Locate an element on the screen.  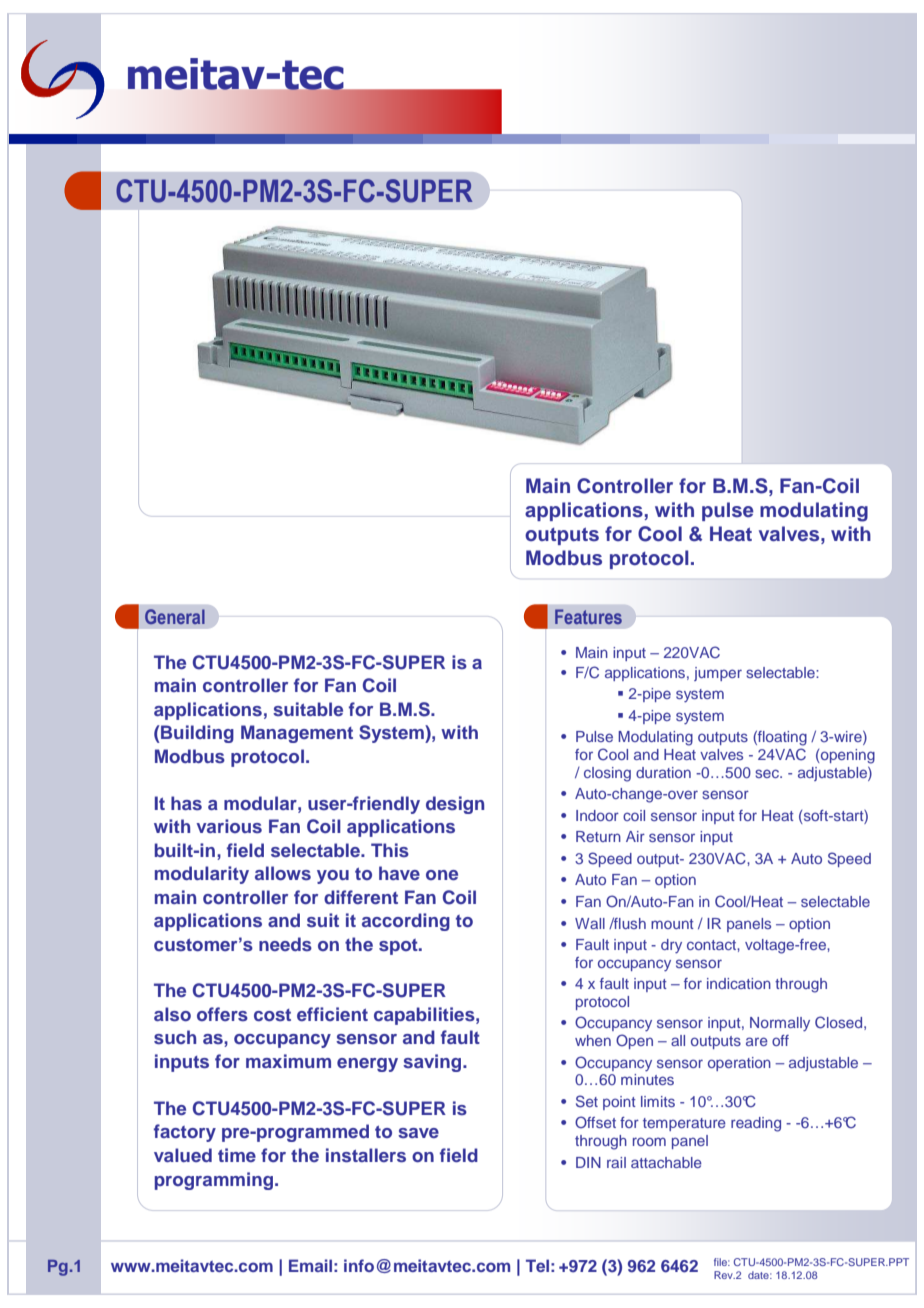
saving is located at coordinates (433, 1063).
